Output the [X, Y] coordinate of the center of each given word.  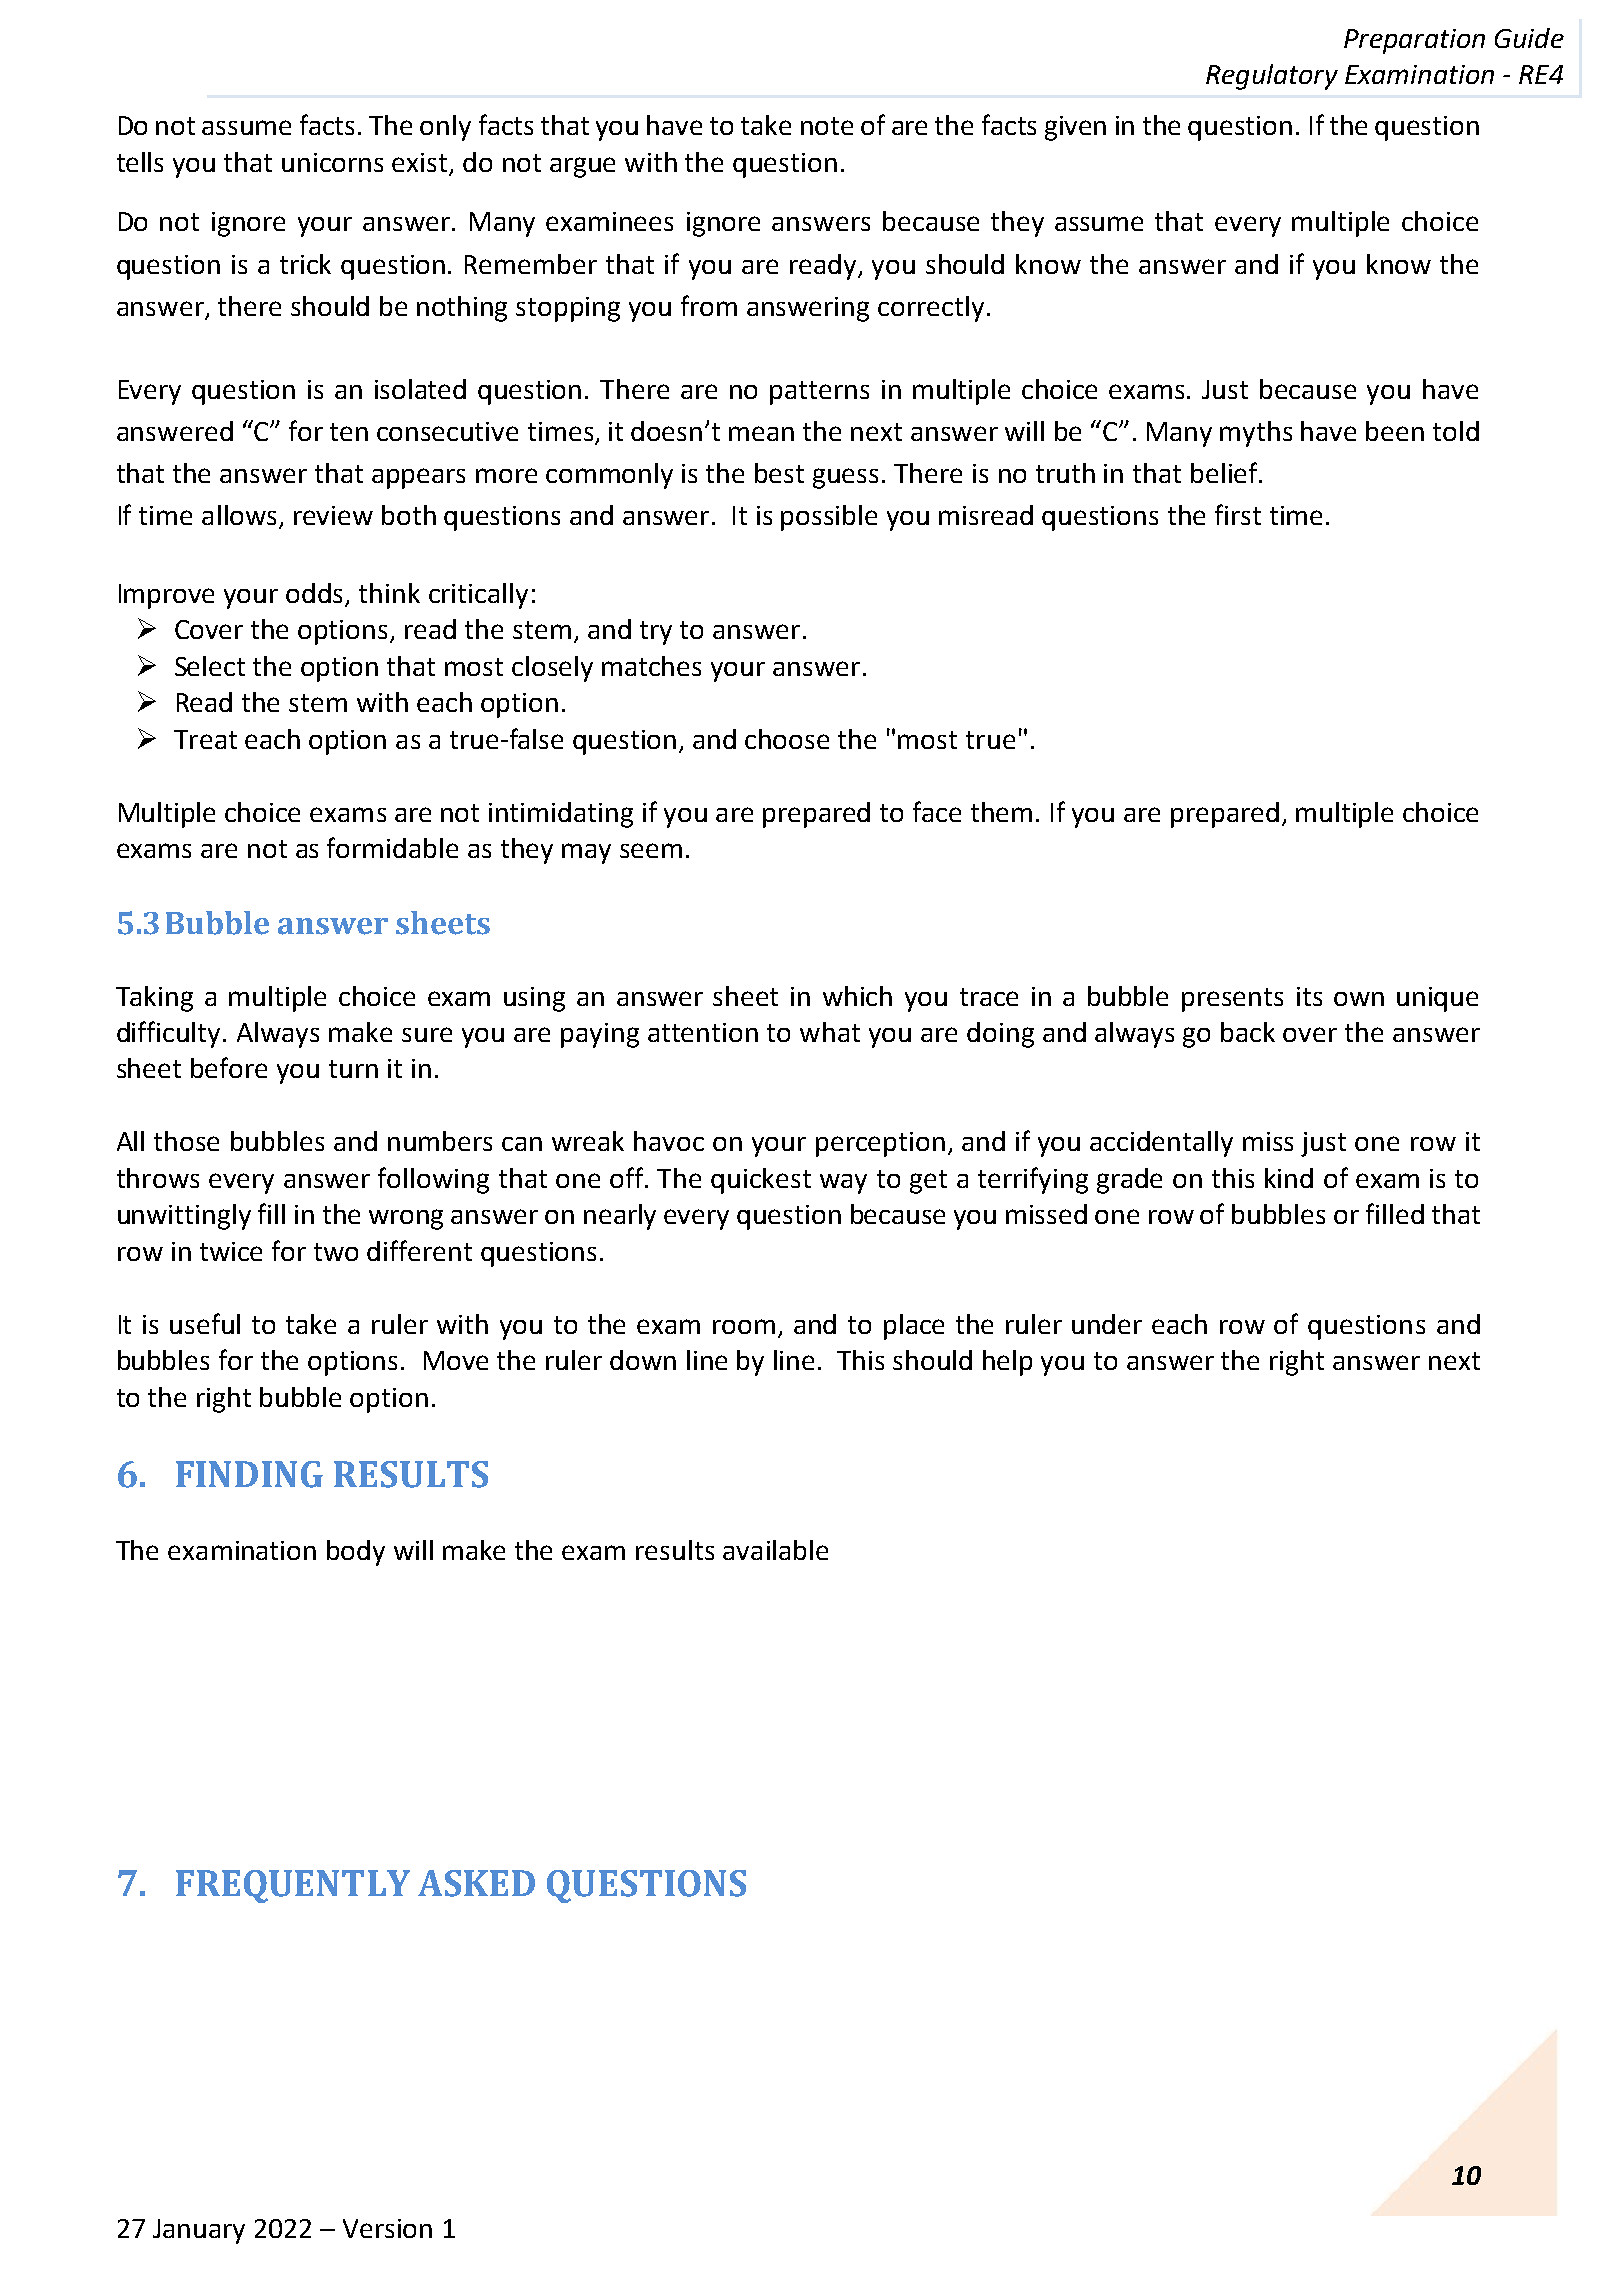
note [827, 126]
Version [387, 2228]
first [1238, 514]
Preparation [1414, 41]
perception [880, 1144]
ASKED [476, 1883]
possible [829, 518]
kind [1289, 1178]
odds [316, 594]
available [775, 1550]
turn [353, 1069]
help [1007, 1363]
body [356, 1553]
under [1107, 1324]
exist [421, 164]
